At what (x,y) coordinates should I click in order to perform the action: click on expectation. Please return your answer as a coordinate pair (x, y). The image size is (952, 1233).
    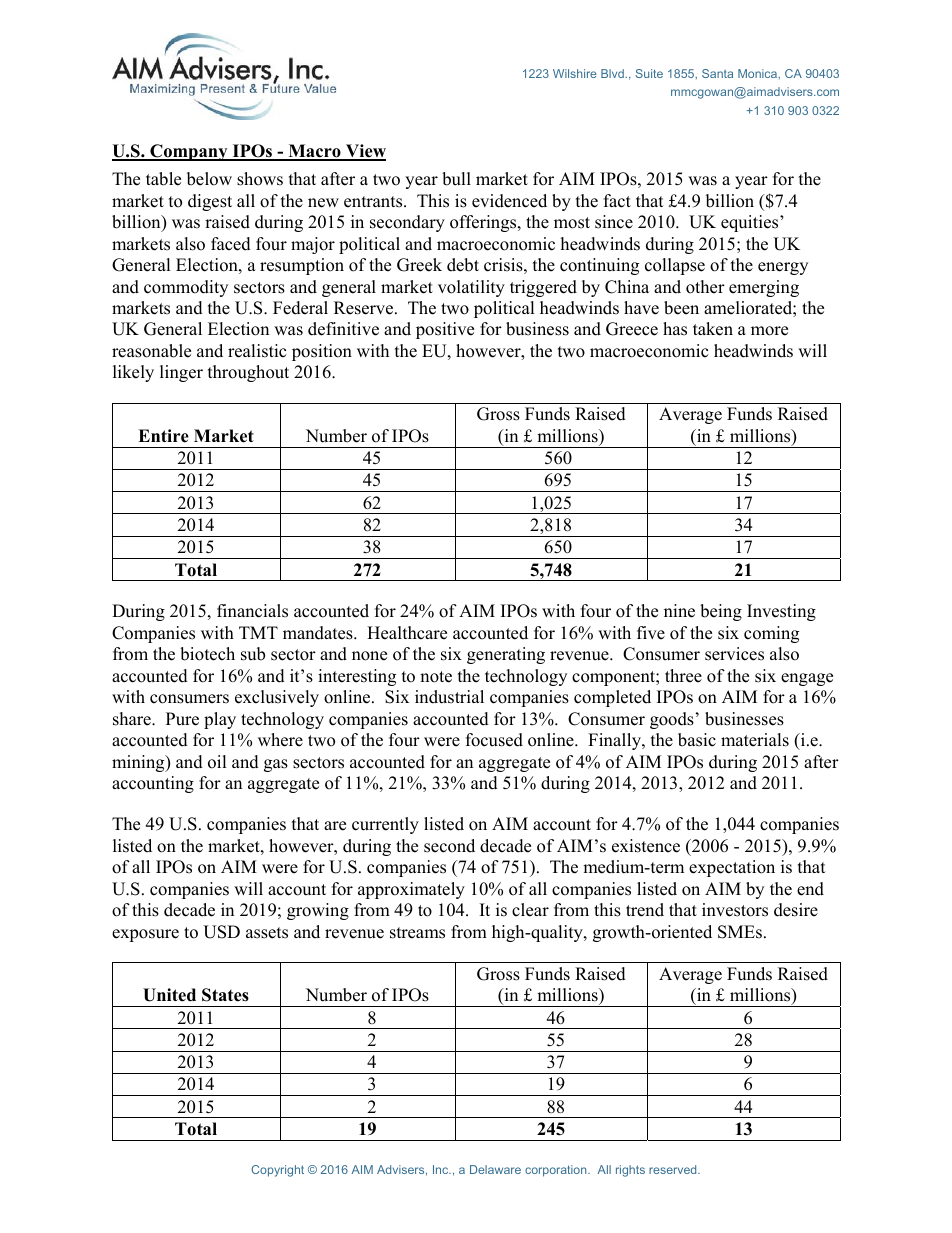
    Looking at the image, I should click on (732, 868).
